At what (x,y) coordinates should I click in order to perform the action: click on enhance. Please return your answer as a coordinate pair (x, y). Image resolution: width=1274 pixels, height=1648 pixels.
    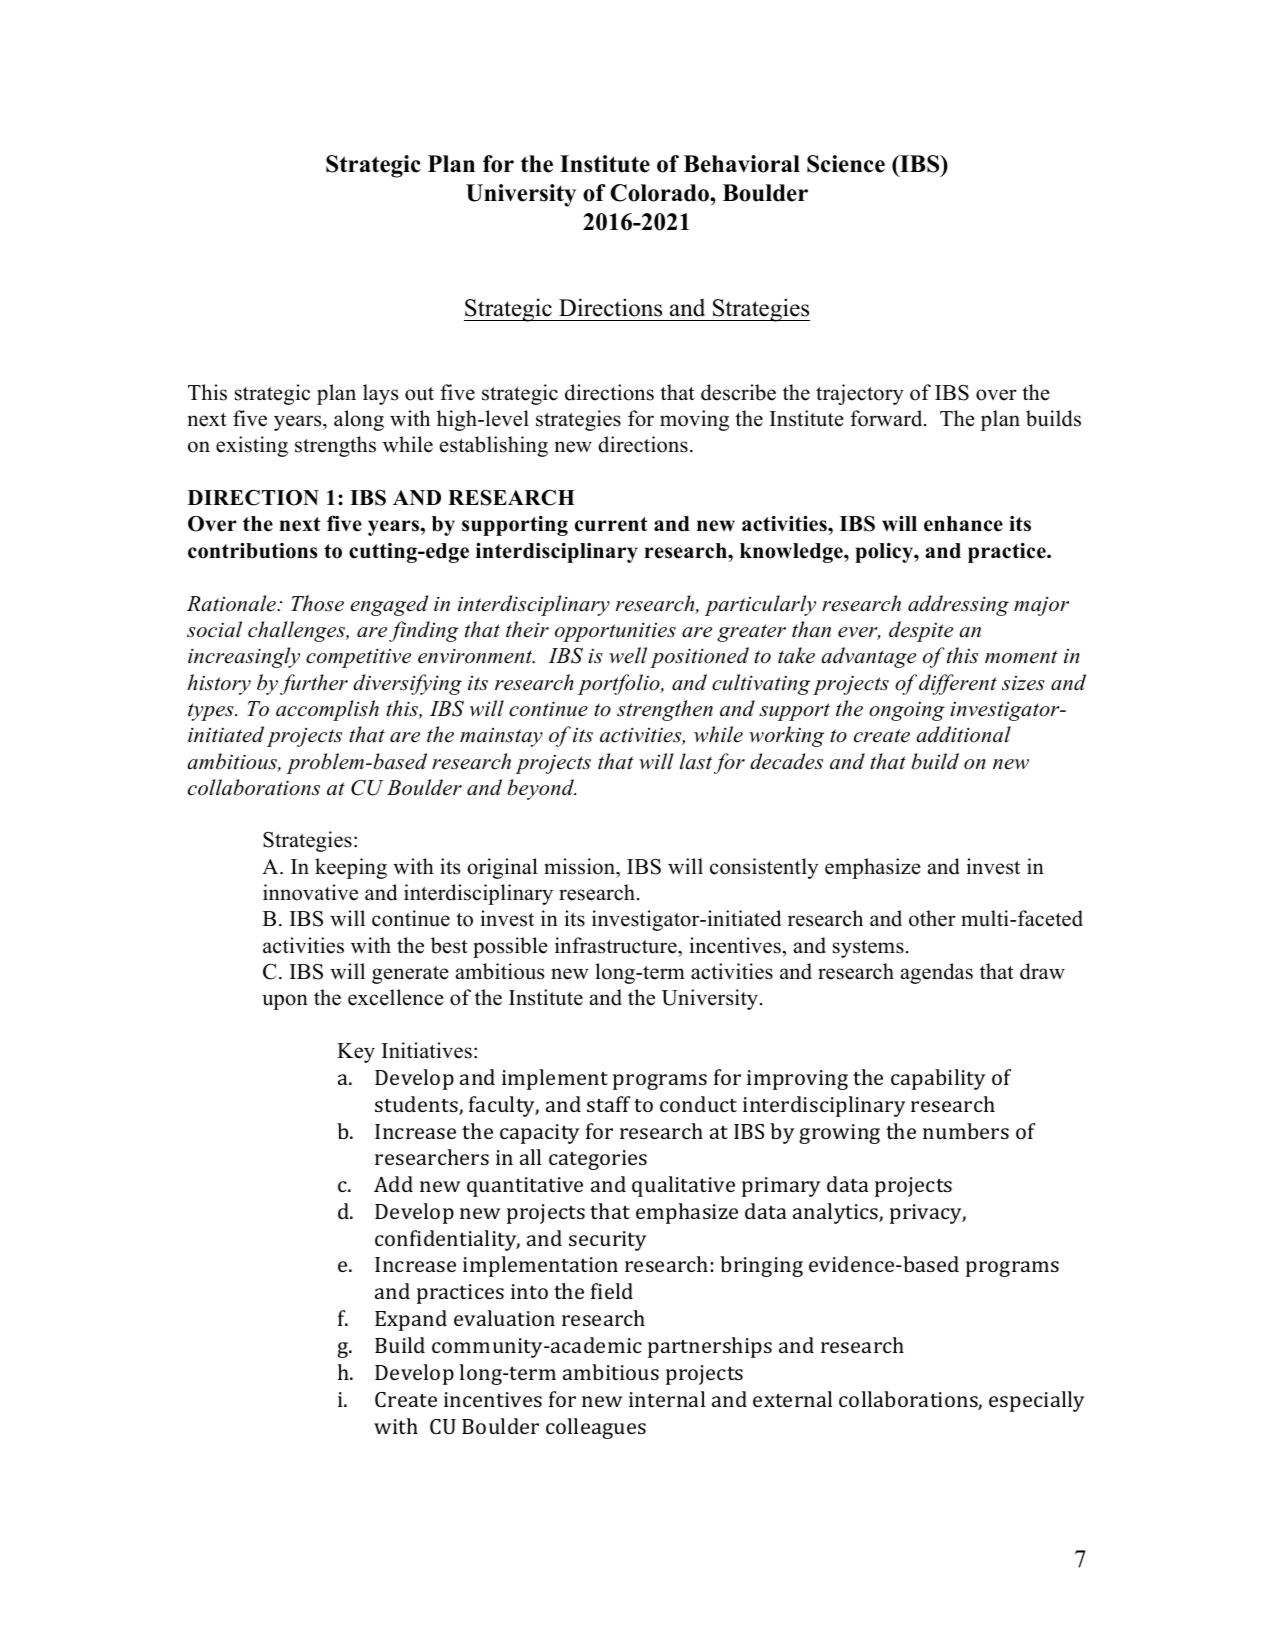
    Looking at the image, I should click on (963, 524).
